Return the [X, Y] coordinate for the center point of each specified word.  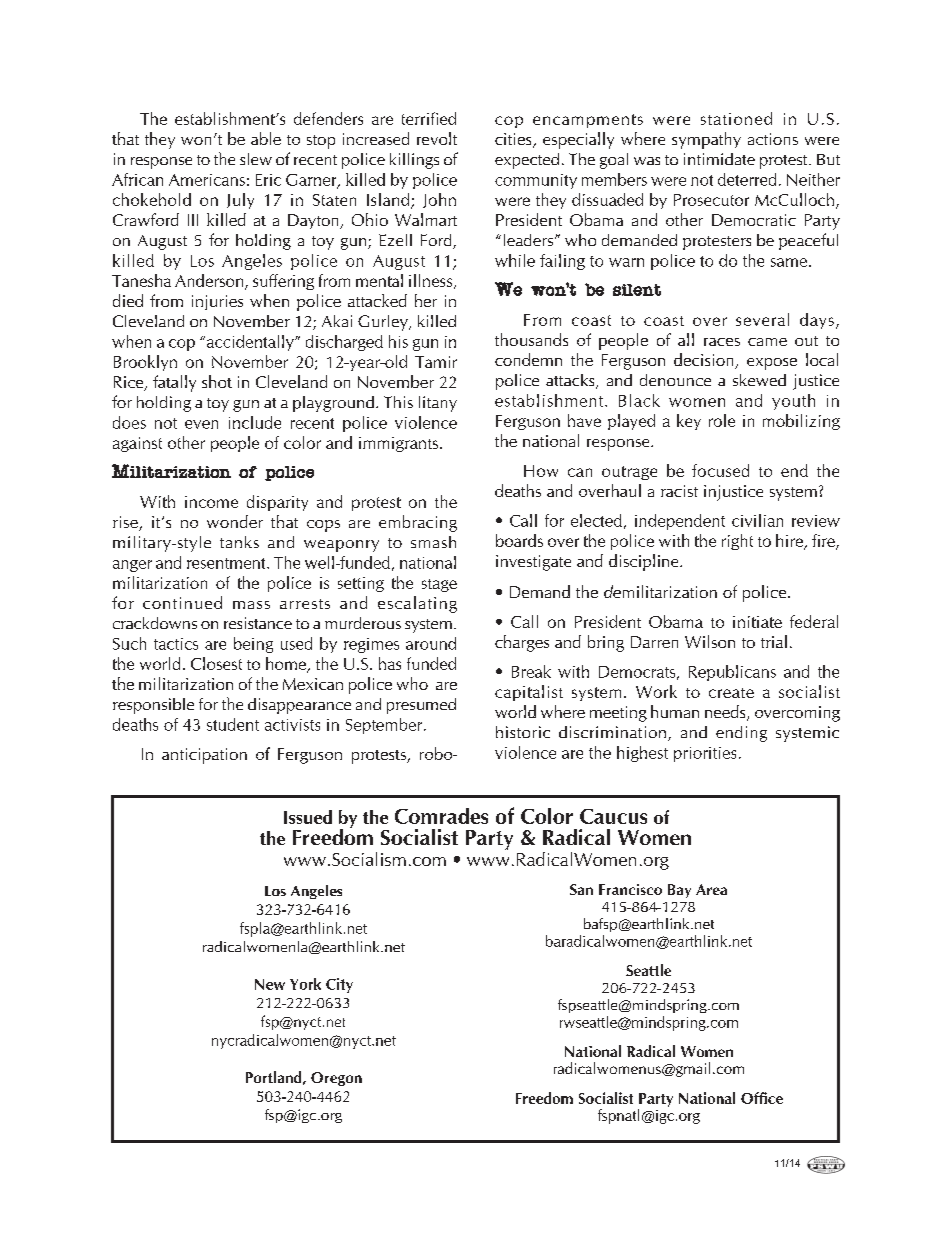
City [339, 985]
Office [762, 1098]
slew [256, 159]
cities [514, 140]
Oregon [336, 1079]
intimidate [719, 159]
